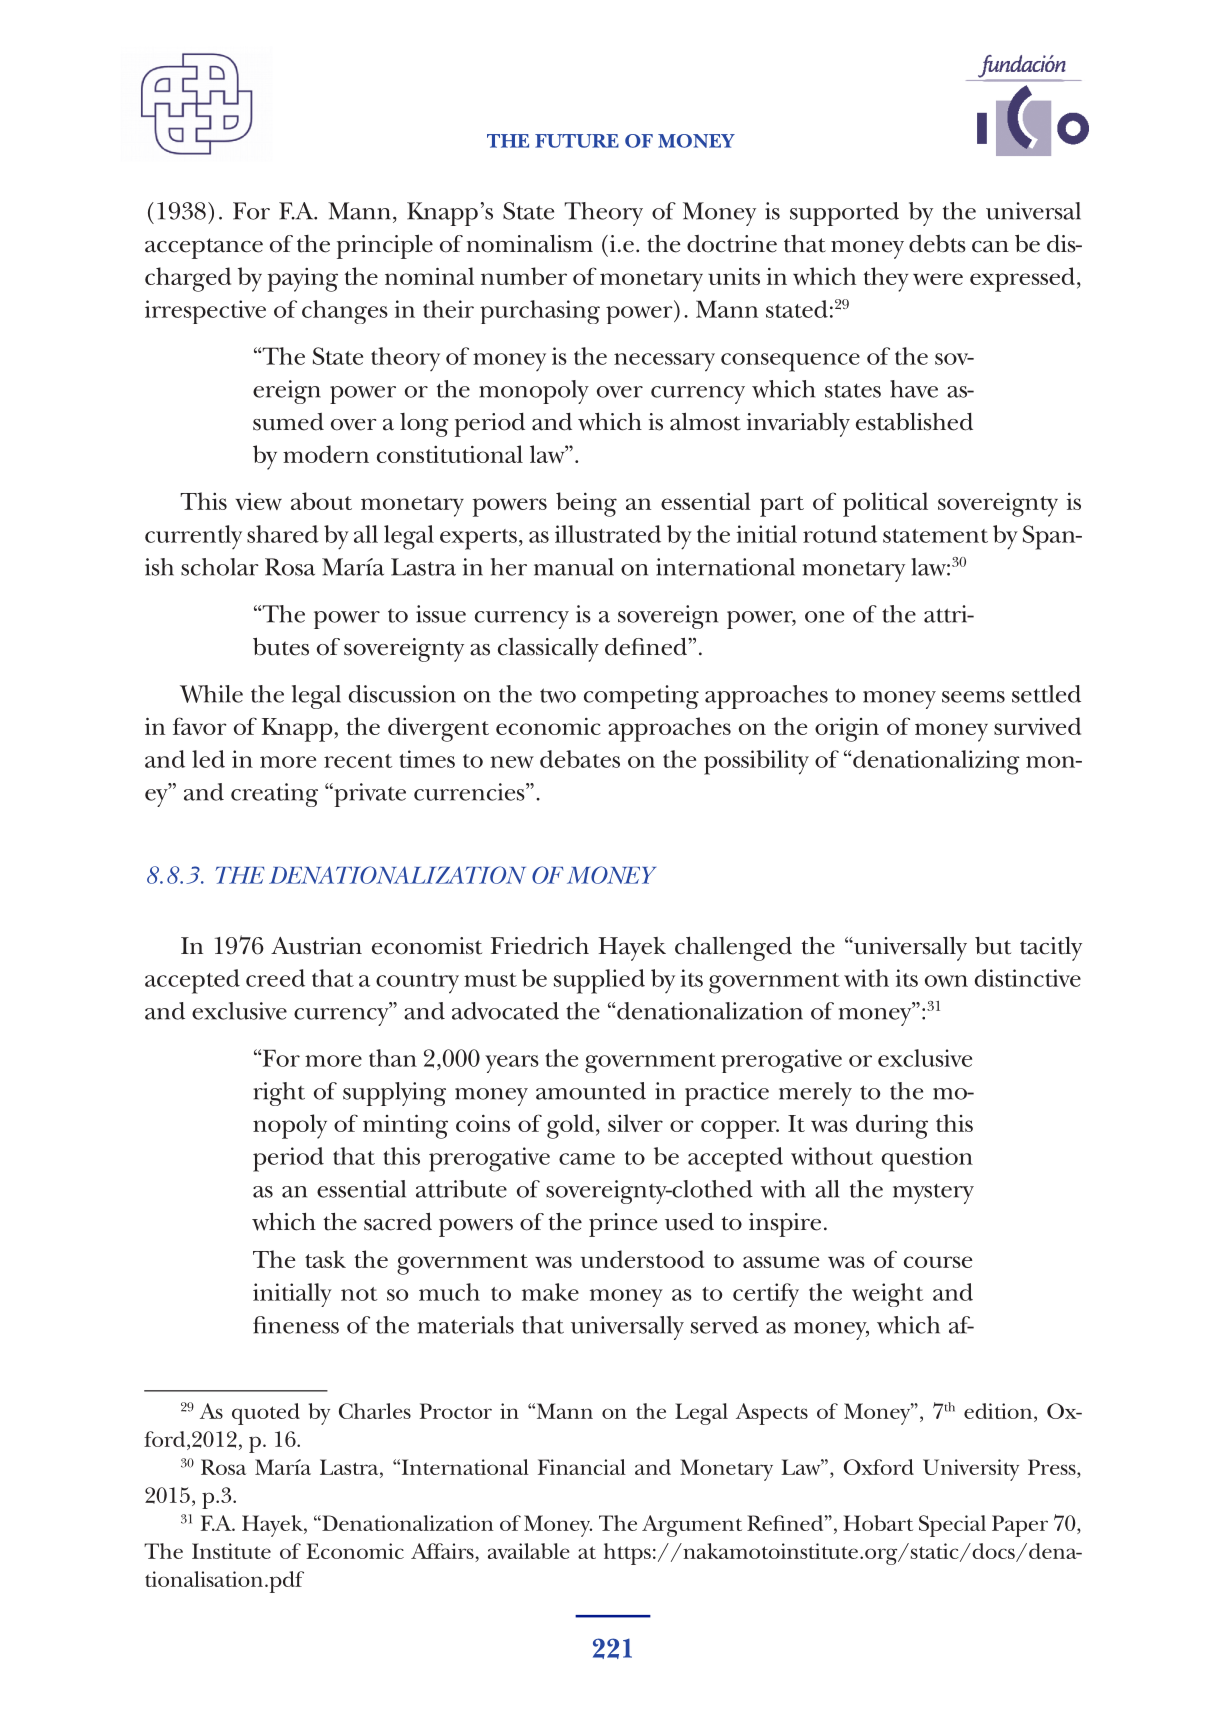  Describe the element at coordinates (283, 534) in the screenshot. I see `shared` at that location.
